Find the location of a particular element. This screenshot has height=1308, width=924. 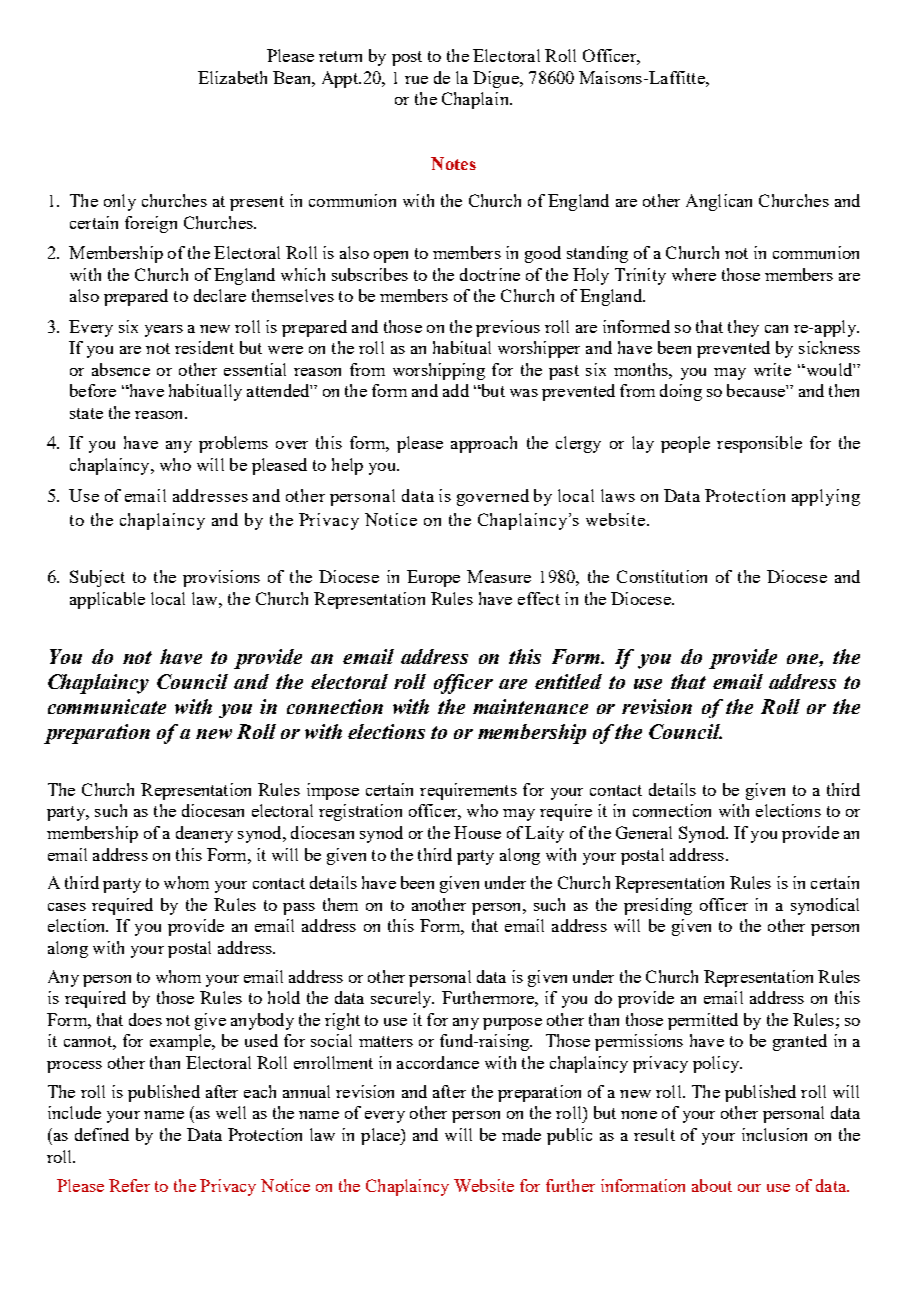

years is located at coordinates (164, 331).
